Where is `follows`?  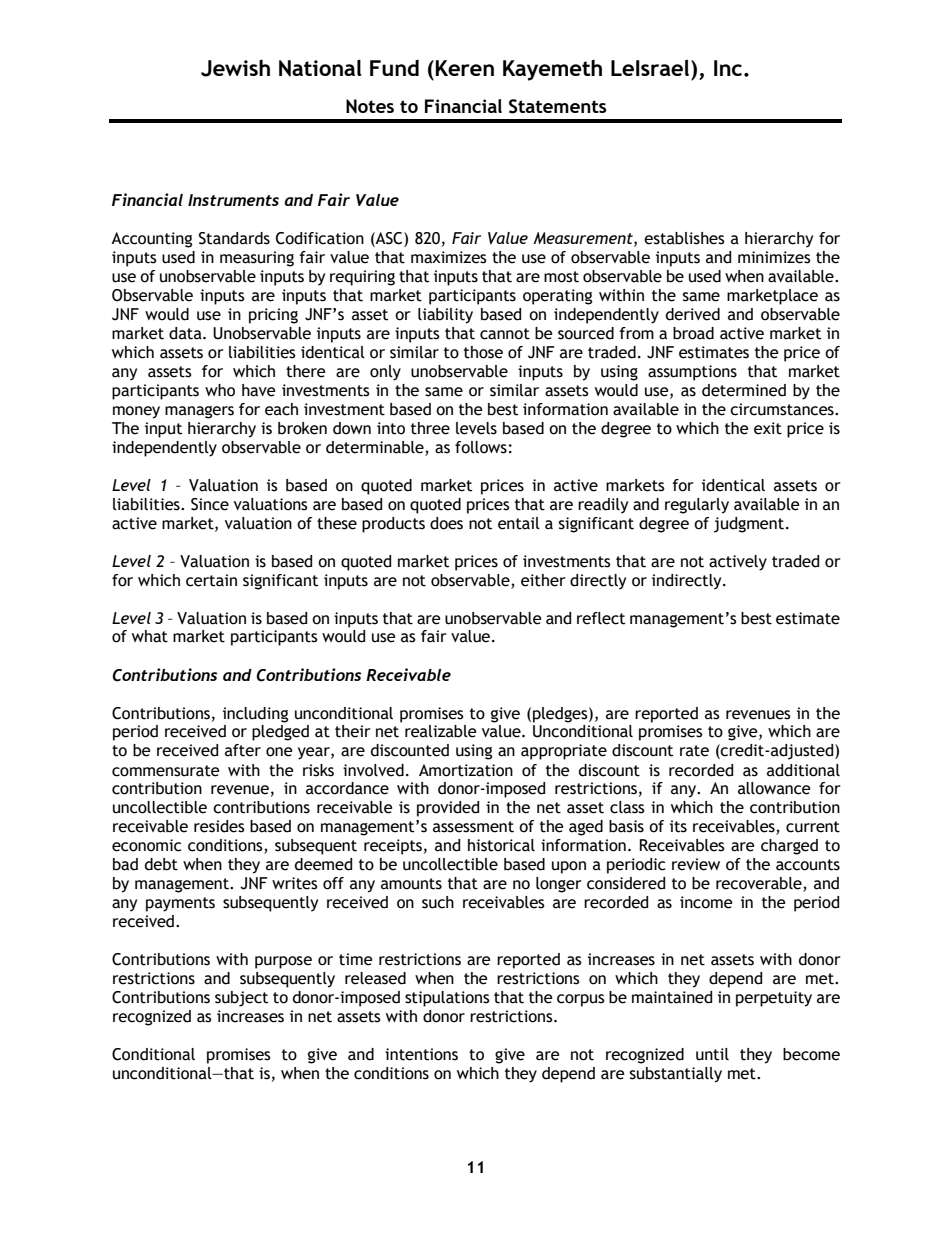 follows is located at coordinates (481, 447).
